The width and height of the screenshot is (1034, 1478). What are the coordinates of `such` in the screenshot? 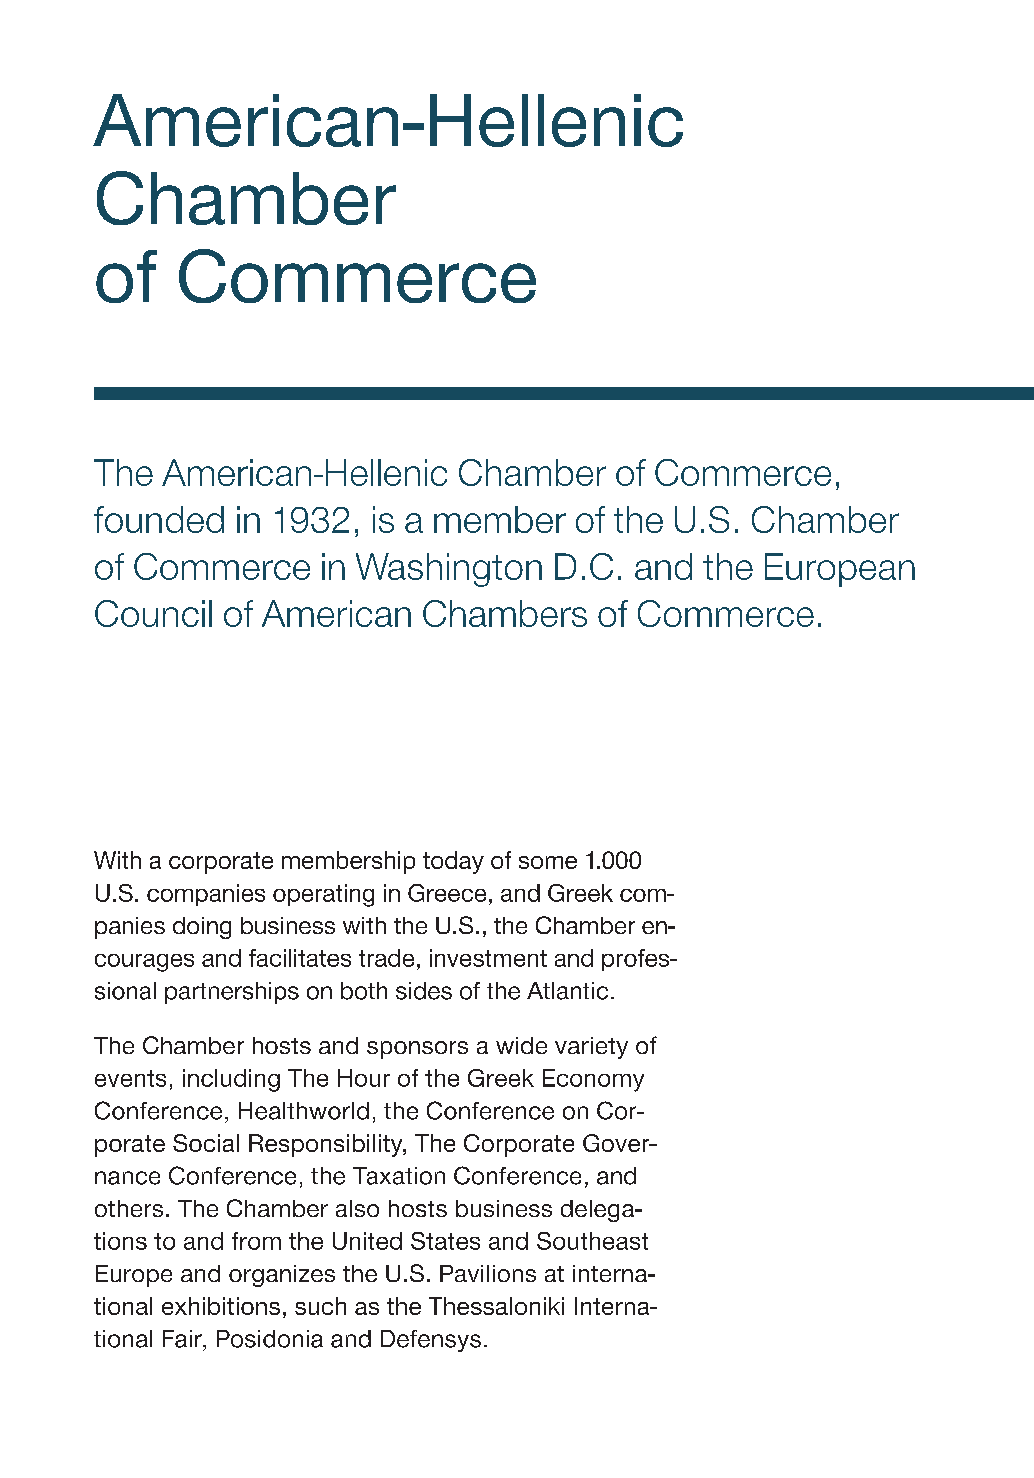 It's located at (320, 1306).
